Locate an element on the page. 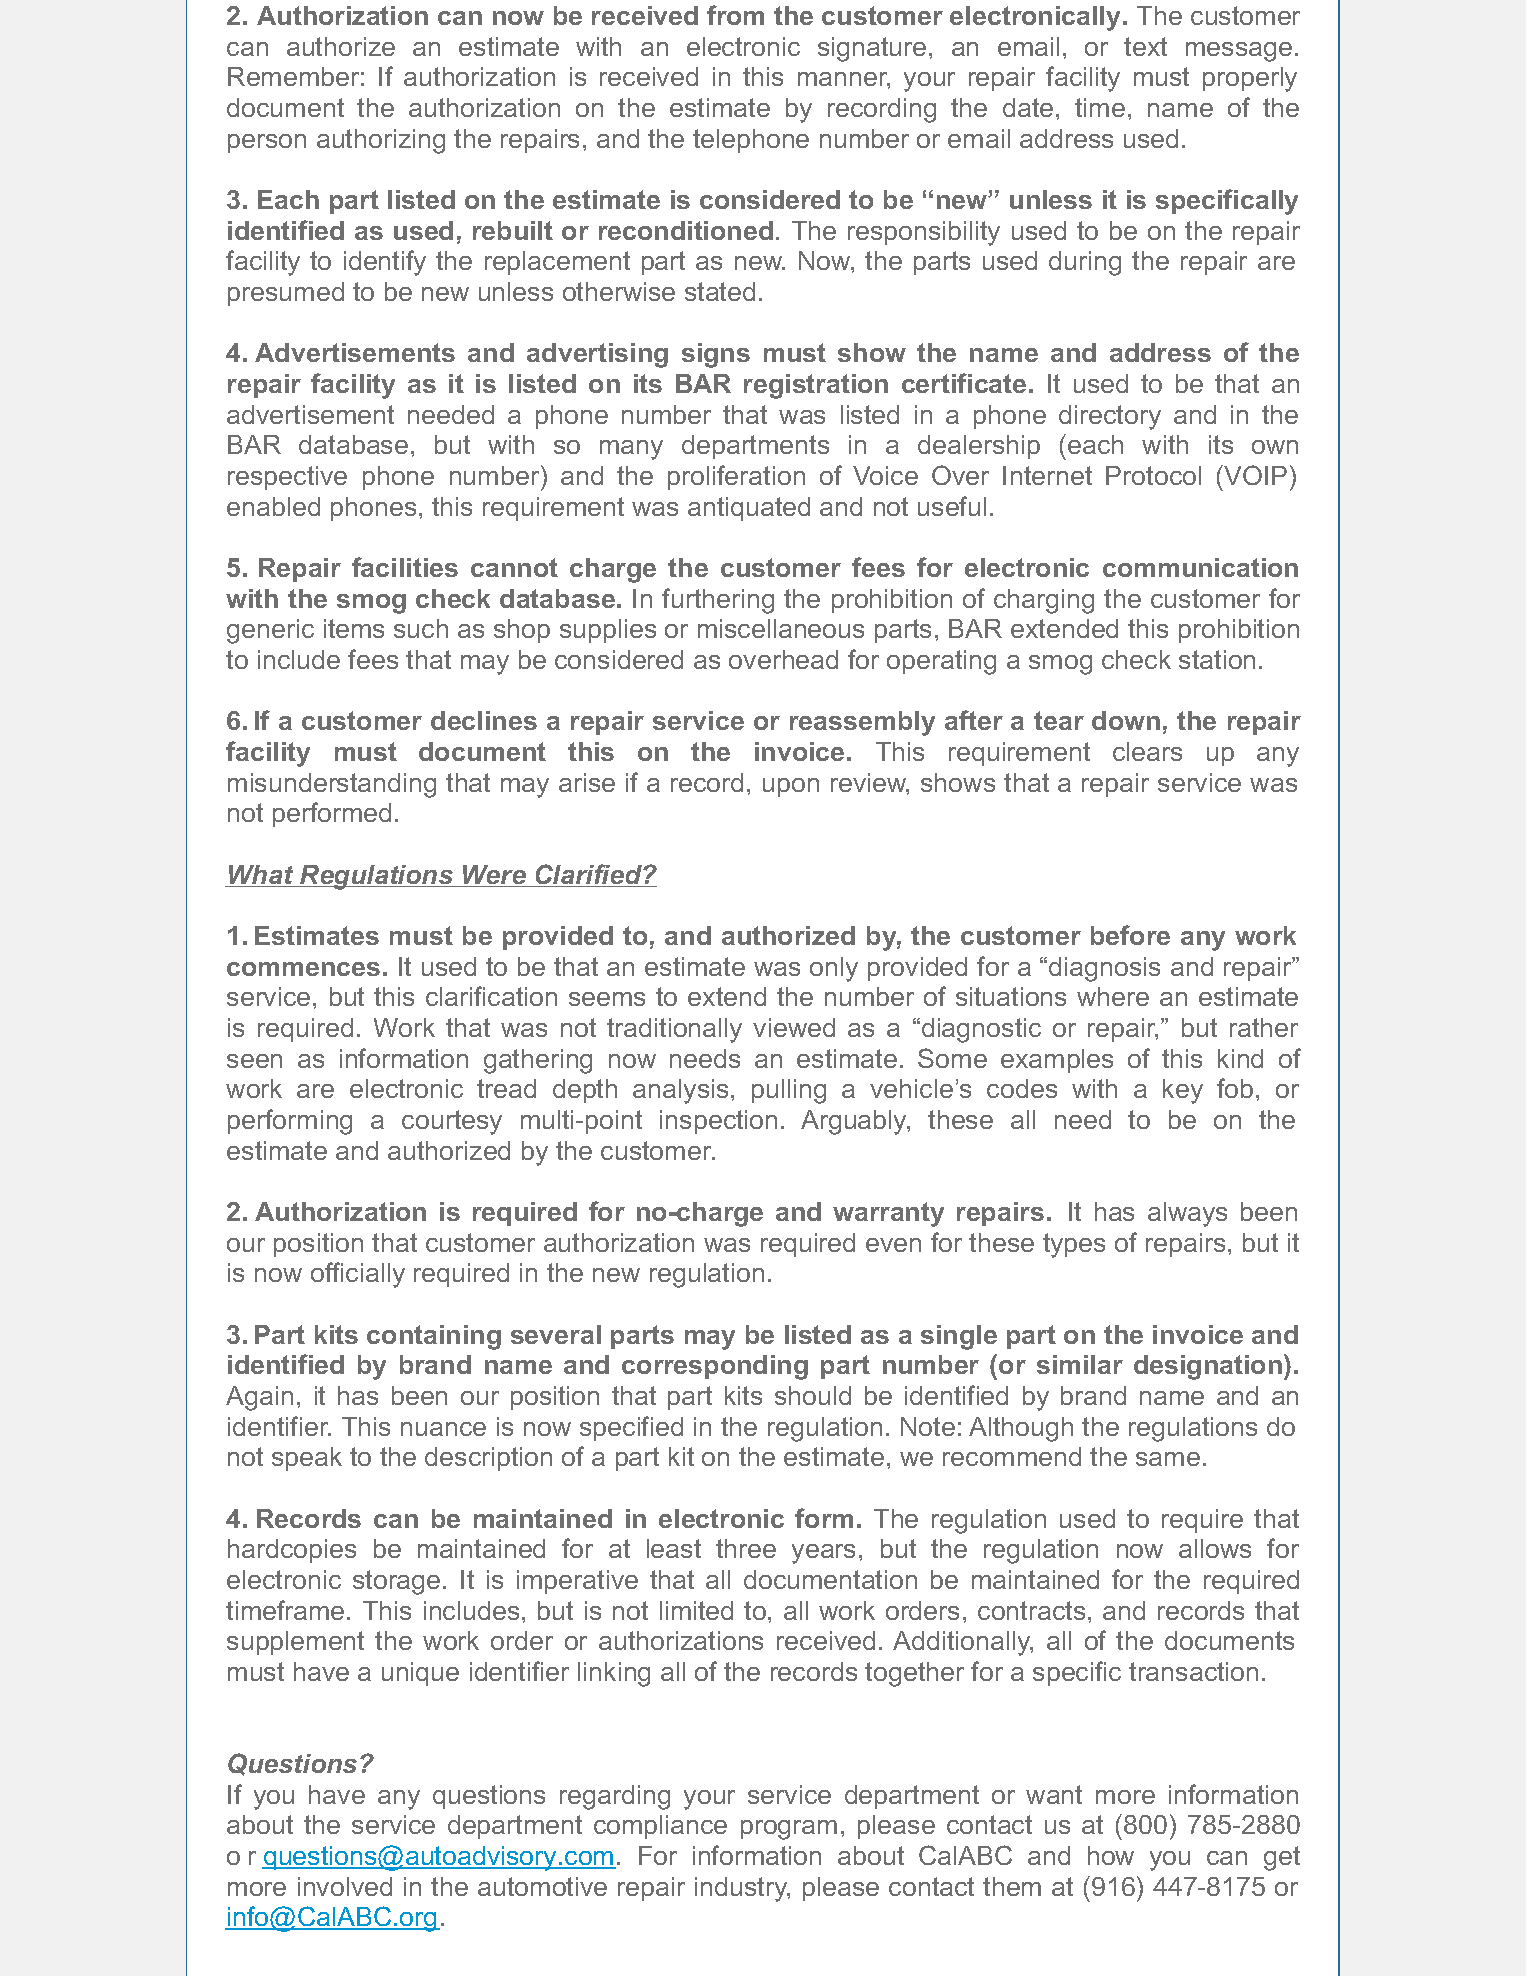 This page has width=1527, height=1976. authorizing is located at coordinates (381, 141).
